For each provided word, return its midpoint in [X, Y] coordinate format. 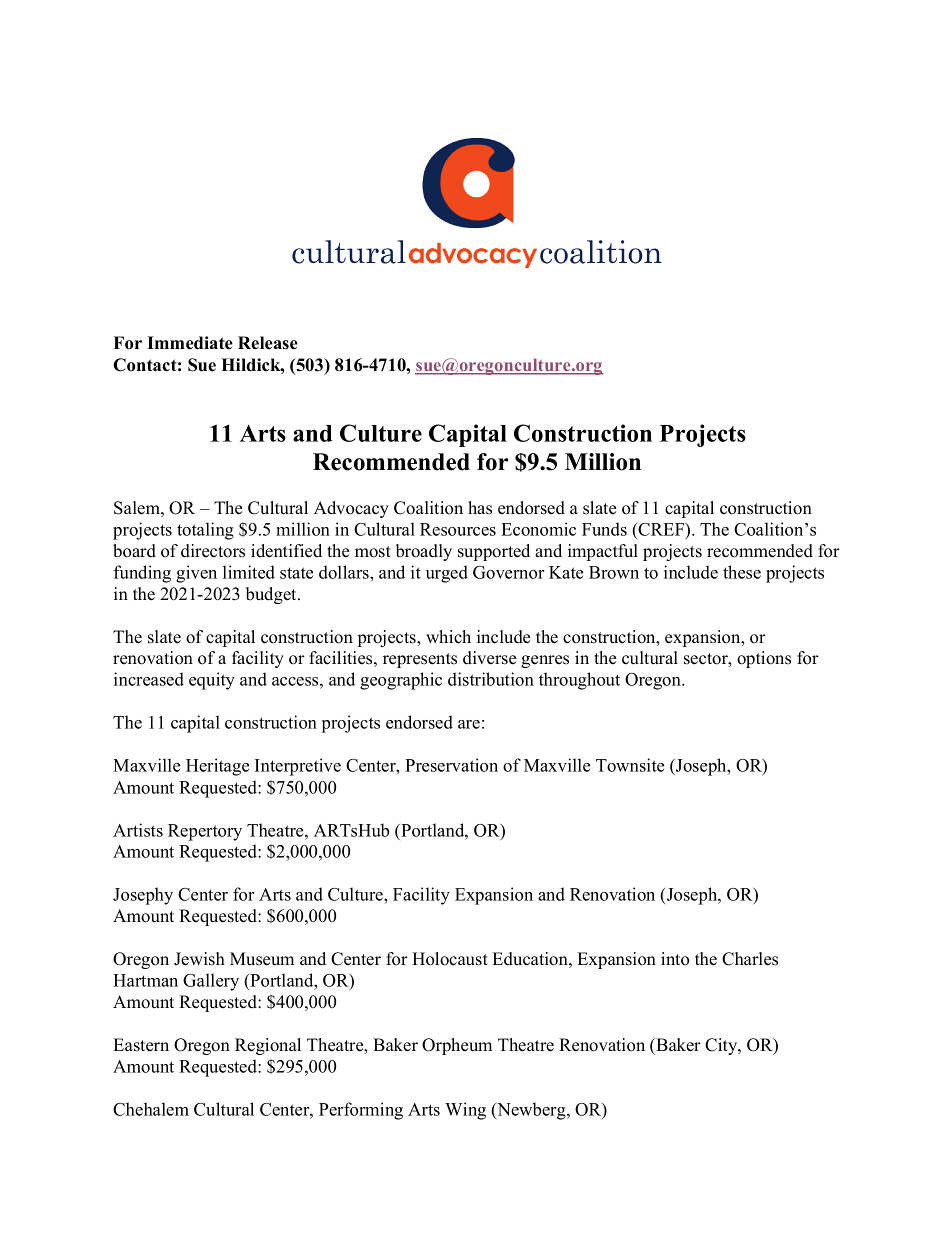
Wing [465, 1111]
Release [268, 343]
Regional [268, 1046]
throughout [579, 681]
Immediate [190, 343]
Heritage [217, 767]
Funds [604, 529]
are [469, 724]
